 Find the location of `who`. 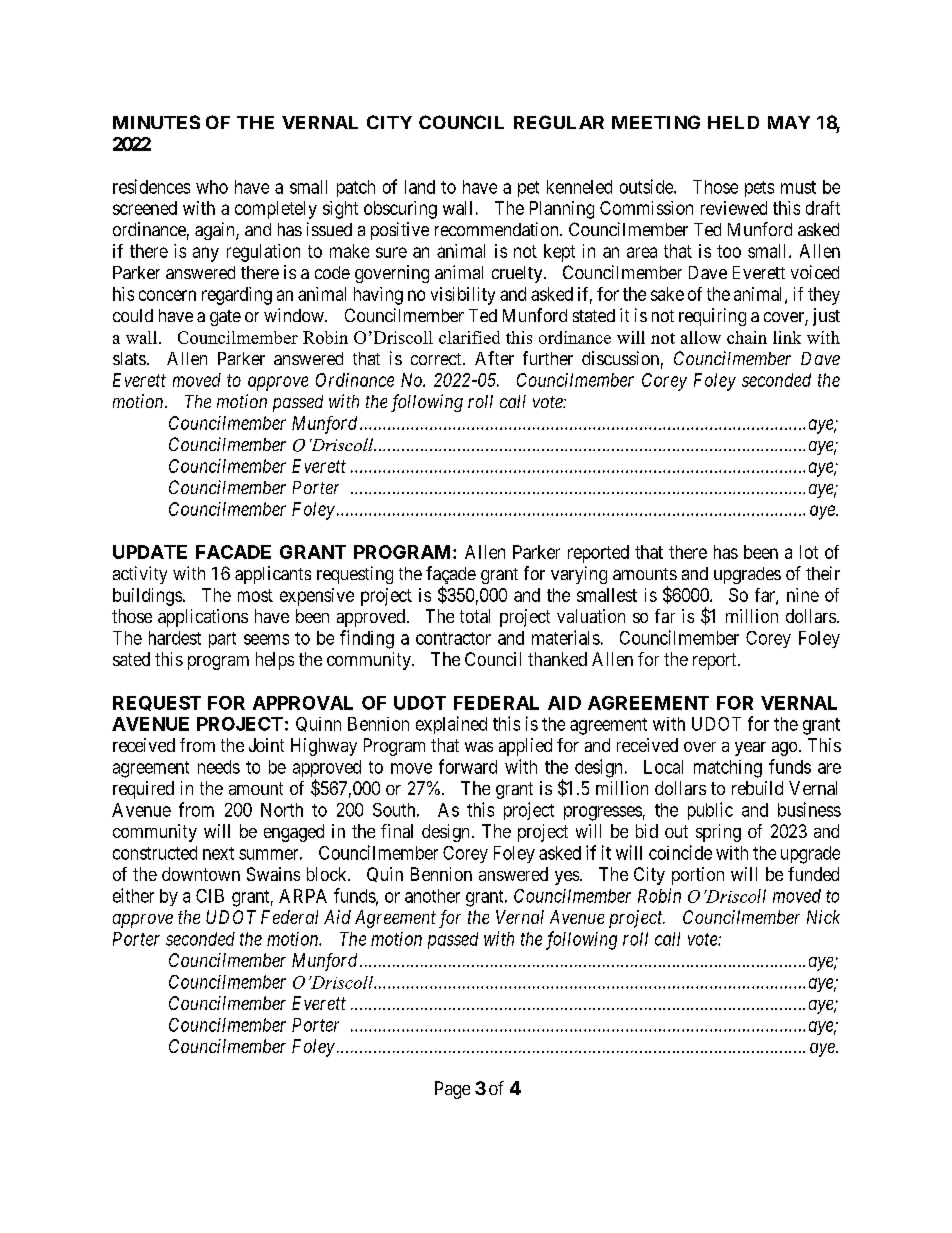

who is located at coordinates (212, 187).
